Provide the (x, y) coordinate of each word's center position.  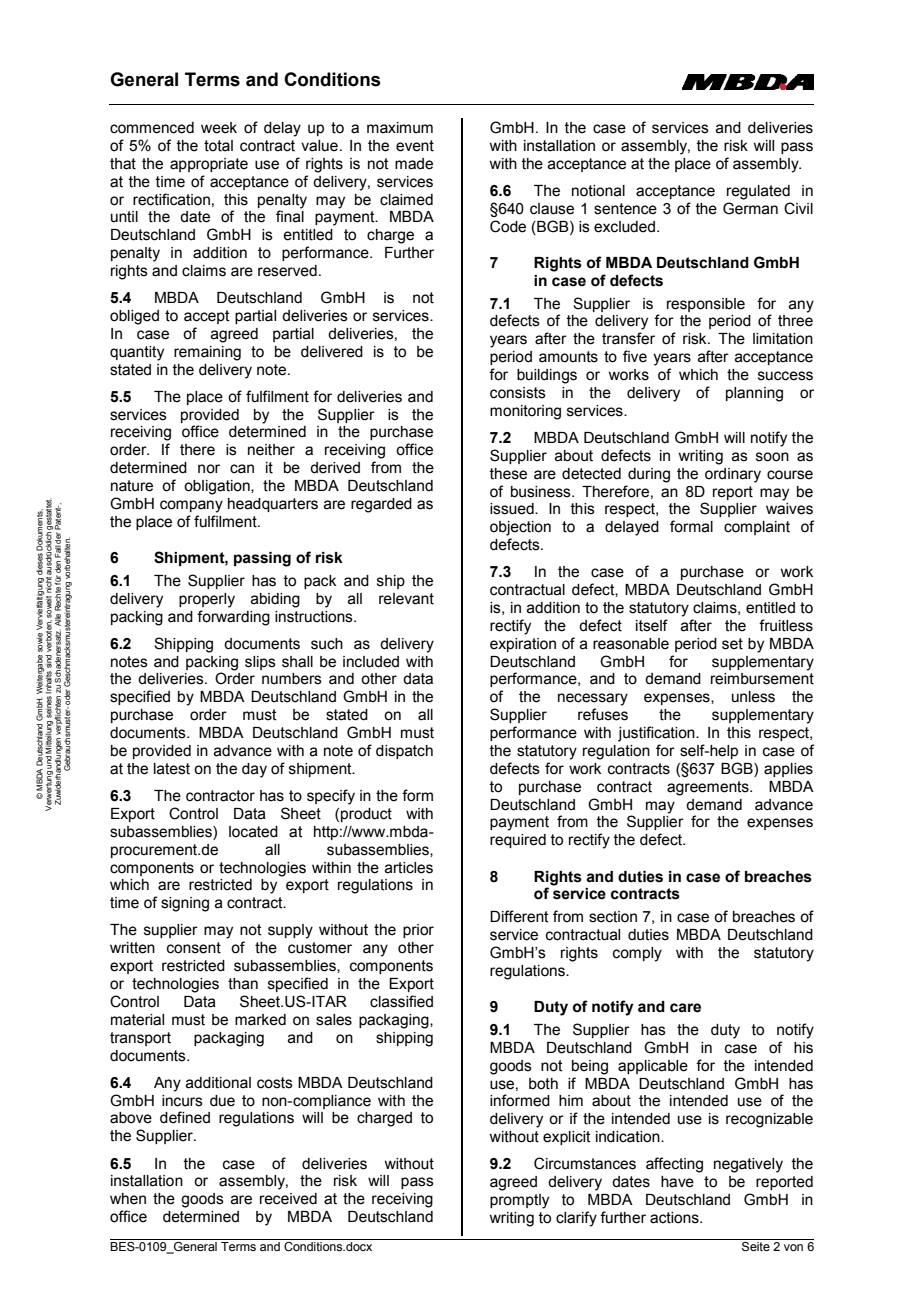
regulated (758, 192)
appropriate (209, 165)
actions (675, 1218)
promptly (519, 1201)
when (128, 1199)
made (414, 164)
